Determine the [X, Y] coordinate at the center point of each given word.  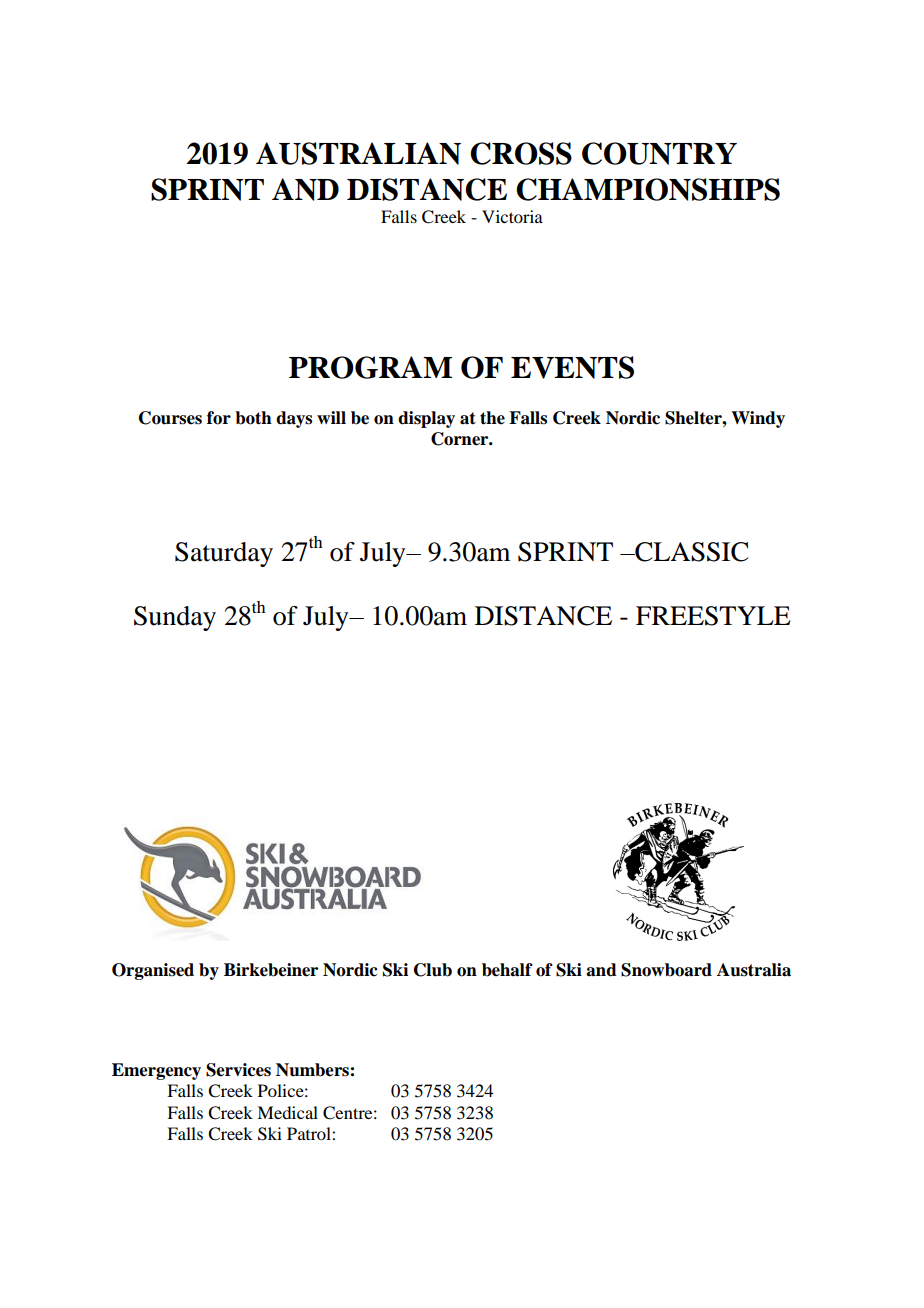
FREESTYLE [713, 616]
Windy [758, 419]
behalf [507, 970]
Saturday [224, 554]
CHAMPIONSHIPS [648, 189]
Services [238, 1070]
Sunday [175, 618]
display [426, 419]
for [219, 418]
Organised [153, 971]
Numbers [313, 1070]
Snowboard [666, 970]
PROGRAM [370, 367]
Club [433, 970]
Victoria [512, 216]
